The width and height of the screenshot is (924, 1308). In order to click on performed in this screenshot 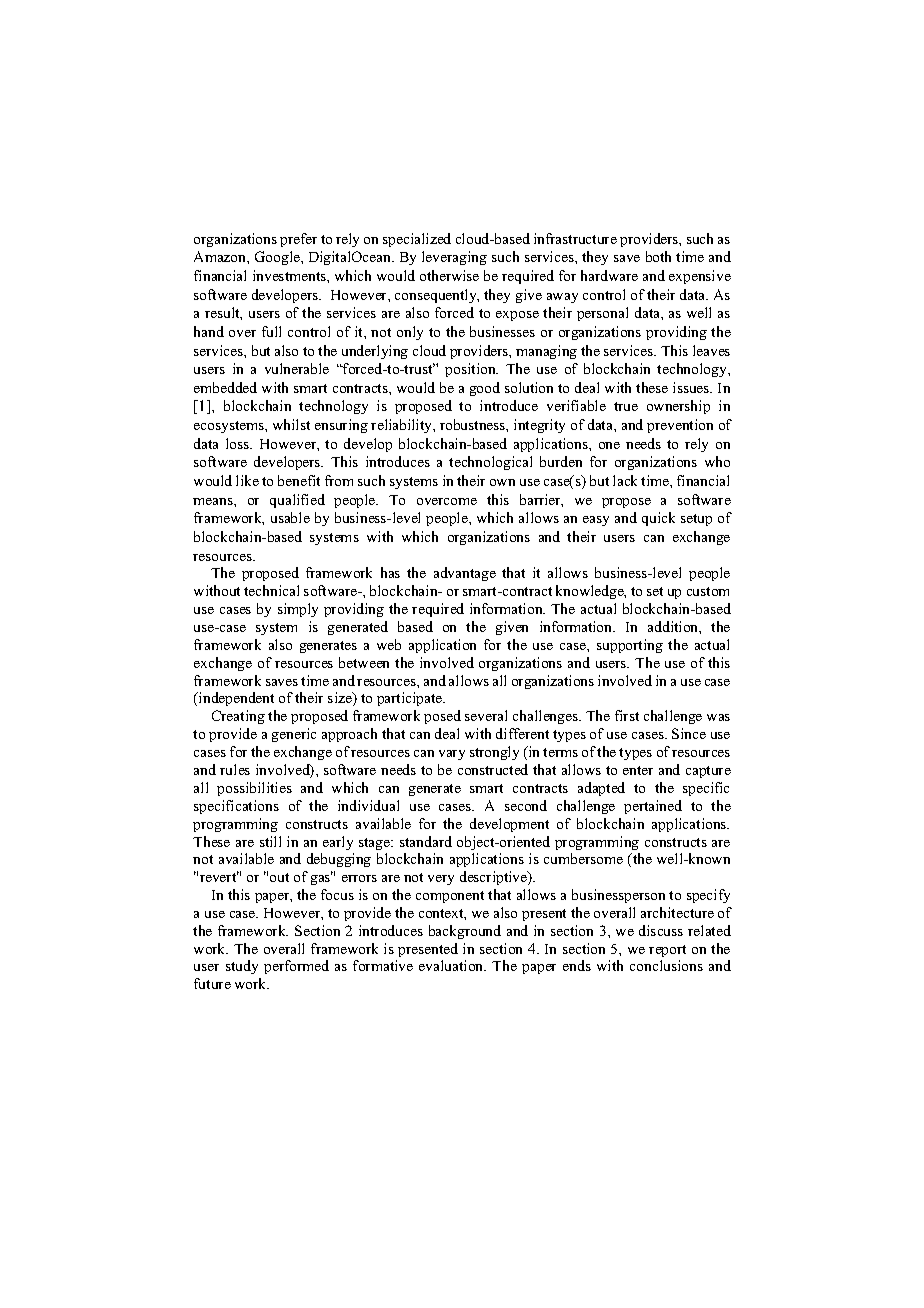, I will do `click(296, 967)`.
